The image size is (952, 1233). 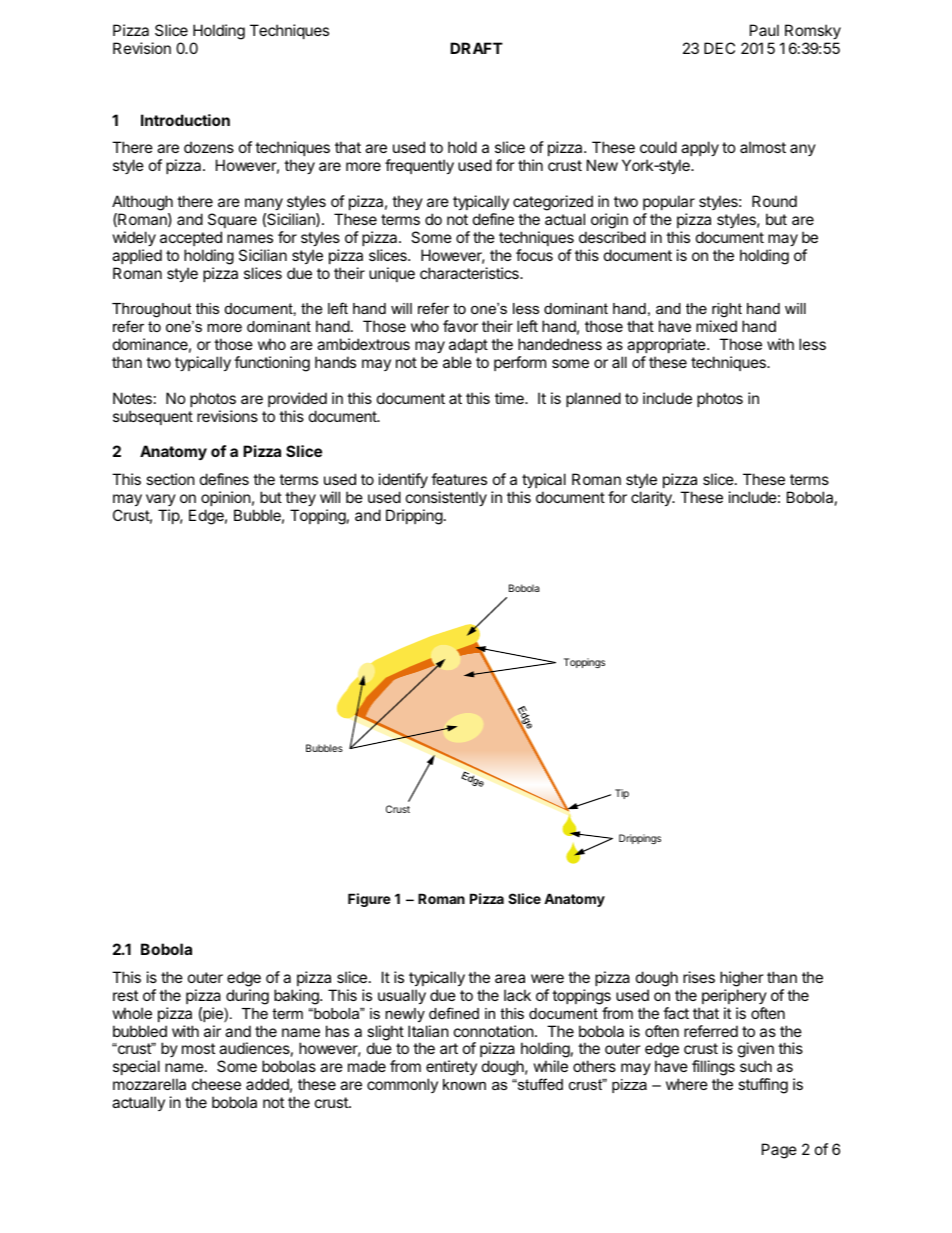 What do you see at coordinates (742, 979) in the screenshot?
I see `higher` at bounding box center [742, 979].
